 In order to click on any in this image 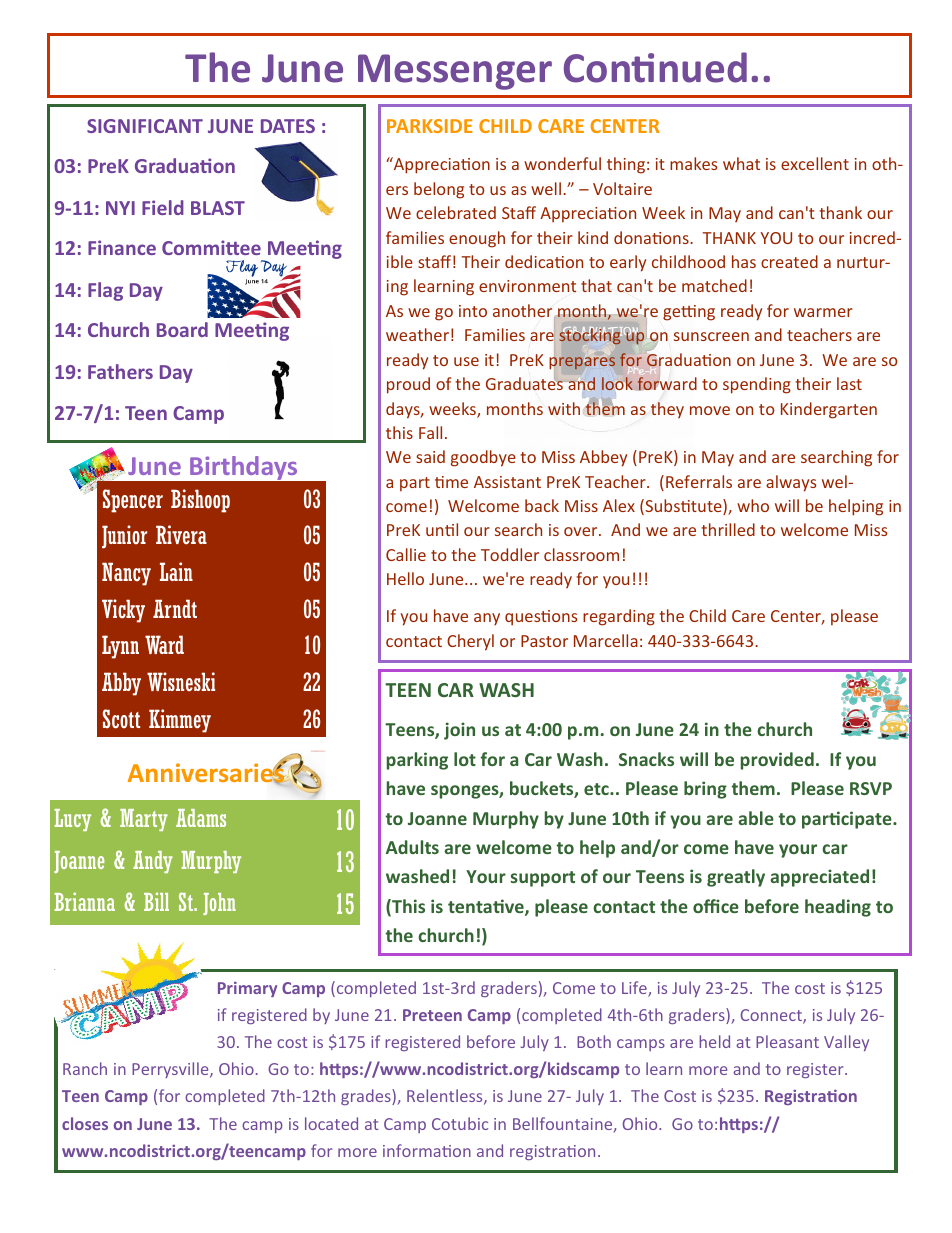, I will do `click(487, 619)`.
